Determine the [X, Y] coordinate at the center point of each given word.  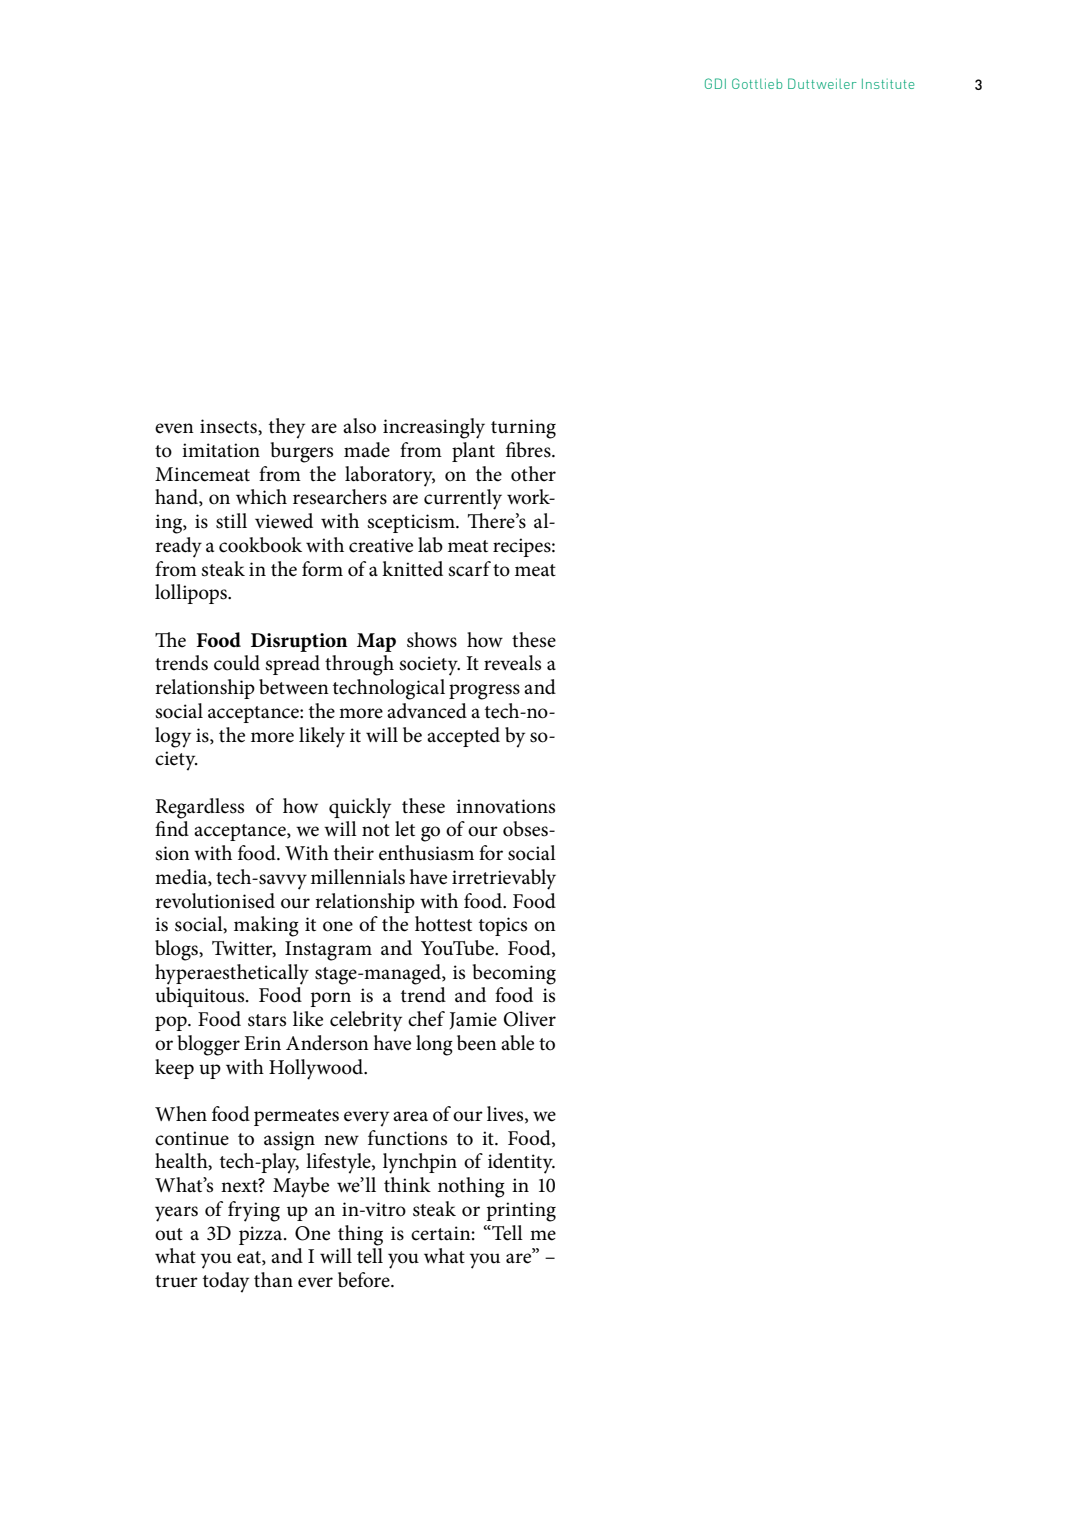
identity [521, 1163]
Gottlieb [757, 83]
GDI [715, 83]
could [237, 663]
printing [521, 1212]
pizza [262, 1235]
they [287, 428]
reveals [512, 663]
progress [484, 692]
